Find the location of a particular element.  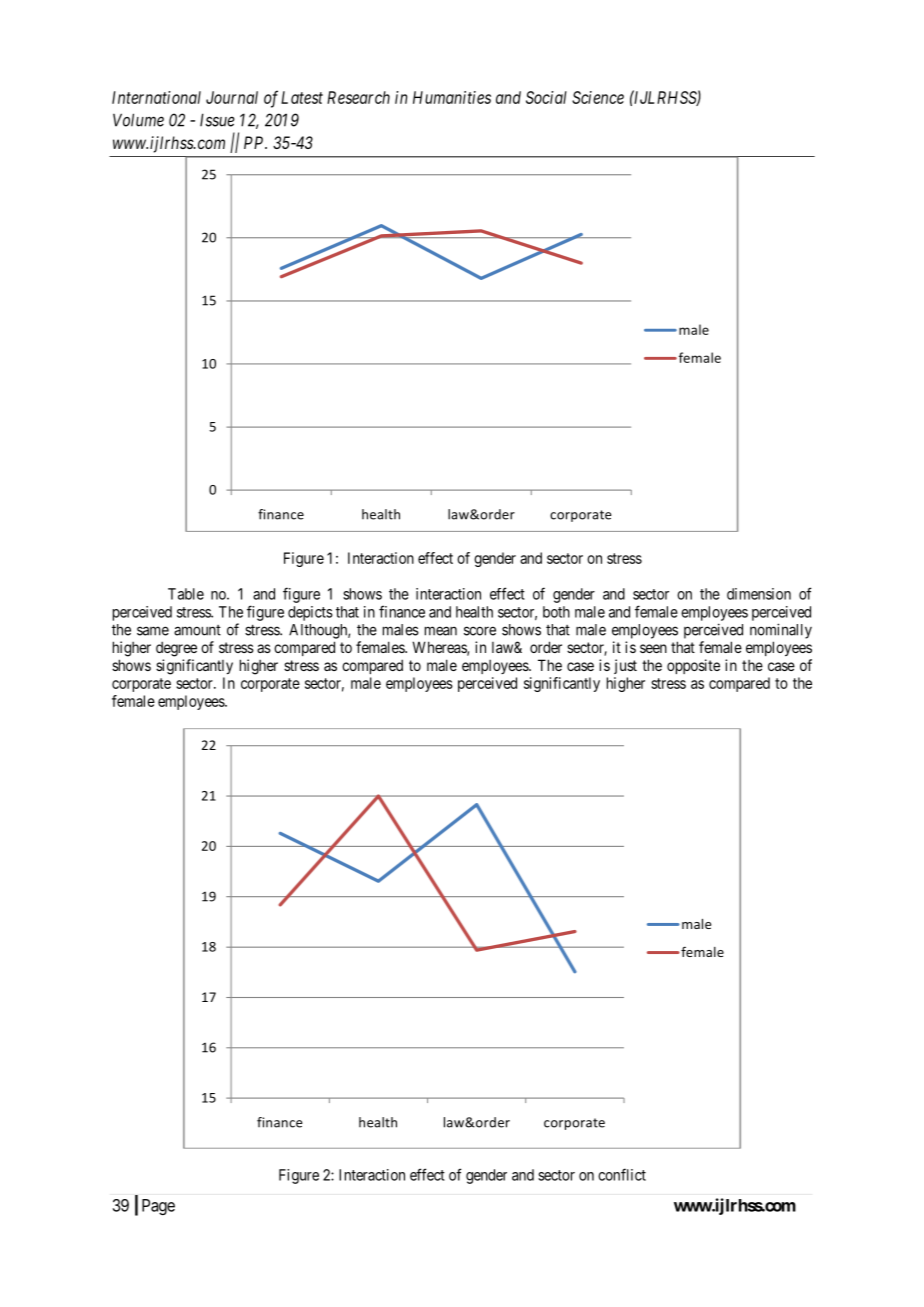

Page is located at coordinates (158, 1207).
